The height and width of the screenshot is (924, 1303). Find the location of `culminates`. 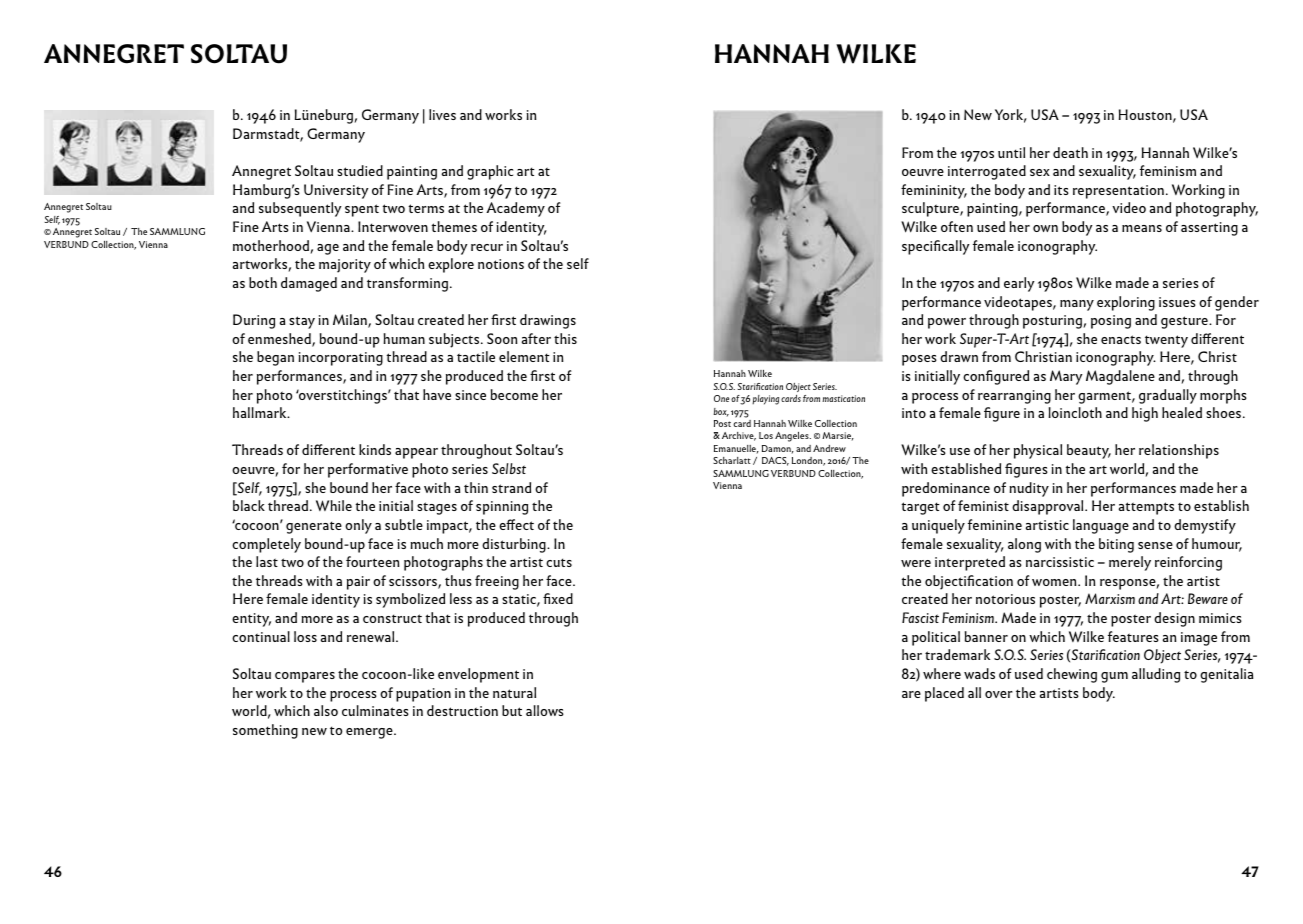

culminates is located at coordinates (375, 710).
